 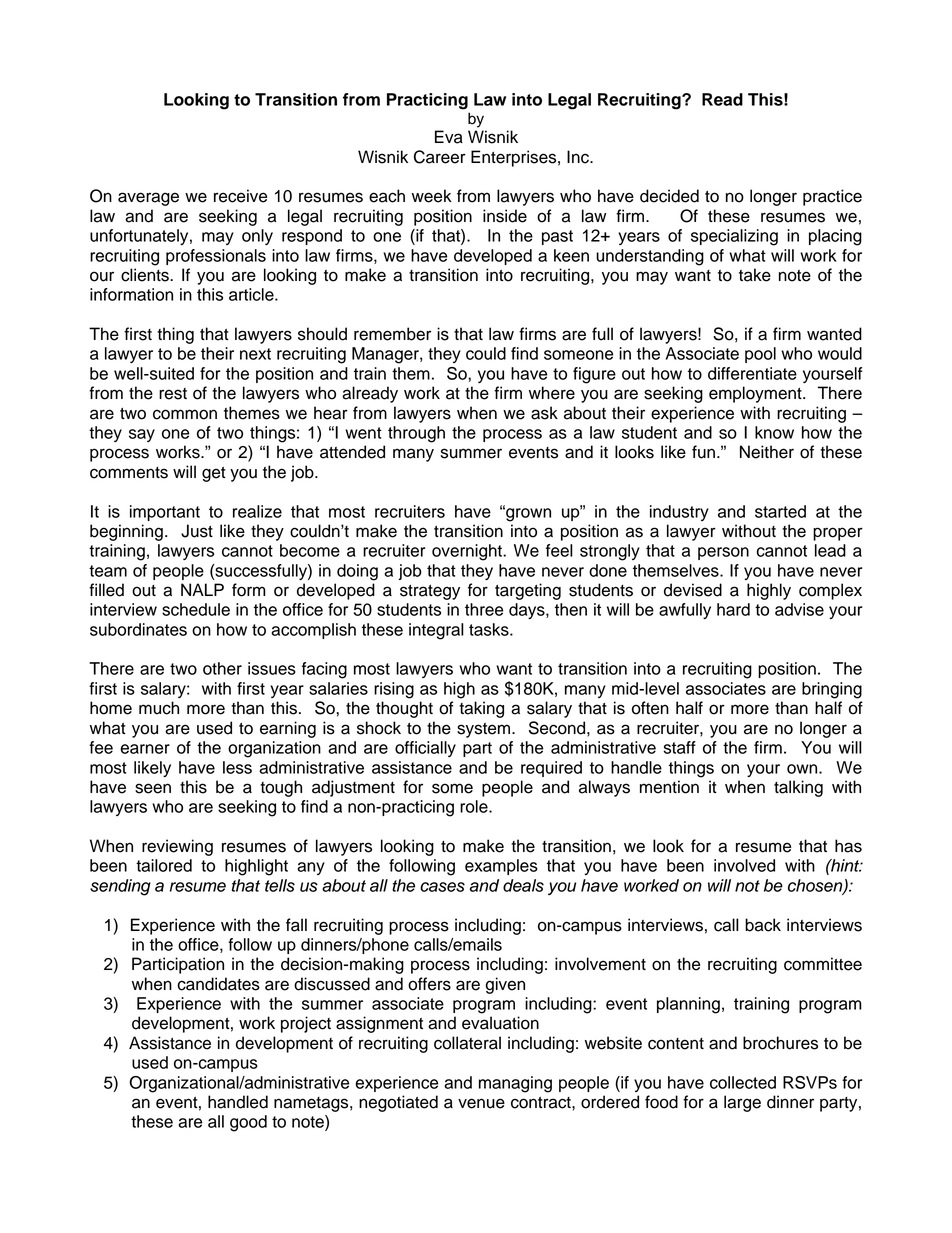 What do you see at coordinates (744, 865) in the page?
I see `involved` at bounding box center [744, 865].
